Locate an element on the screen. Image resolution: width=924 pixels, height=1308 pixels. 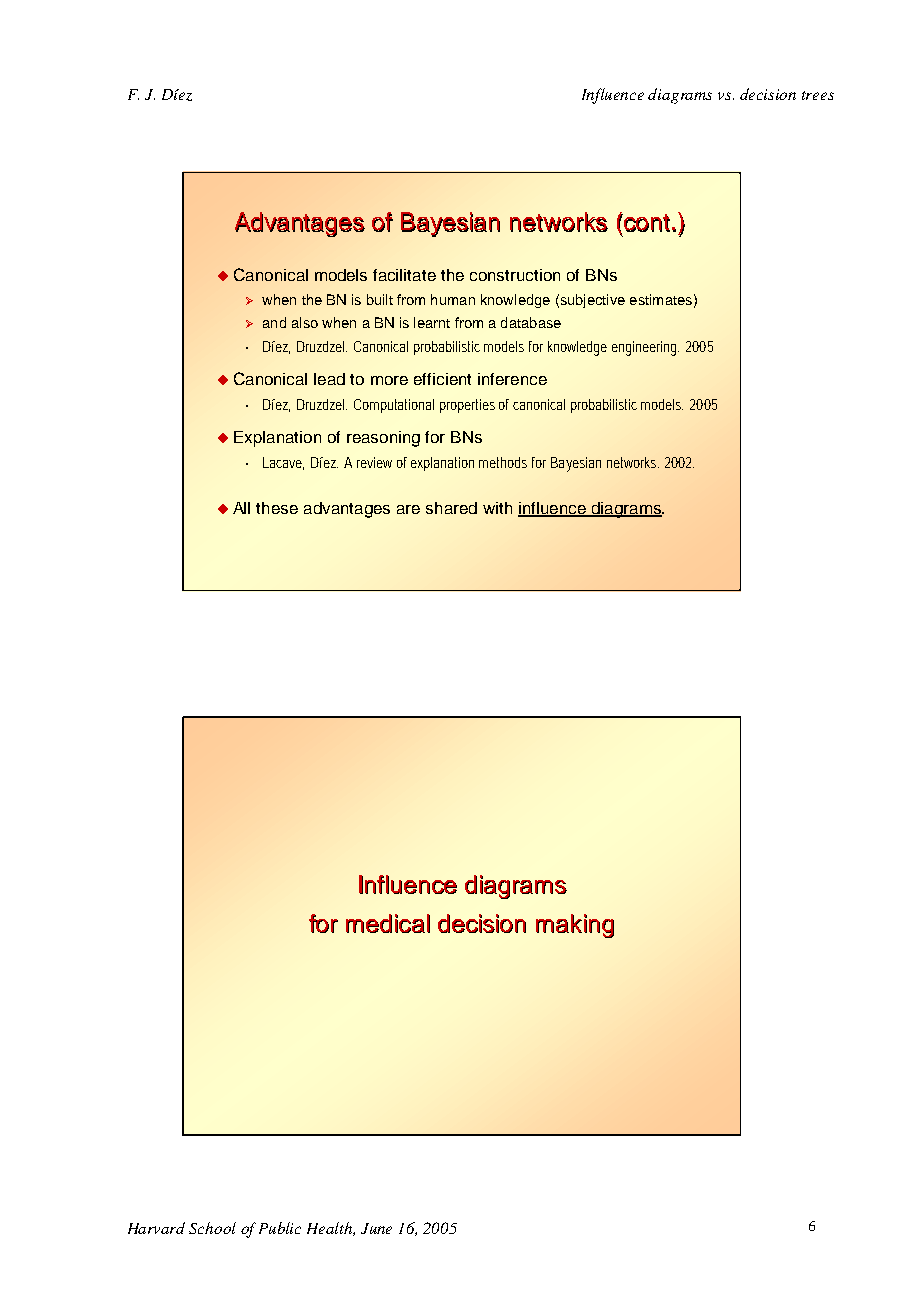
and is located at coordinates (274, 322).
